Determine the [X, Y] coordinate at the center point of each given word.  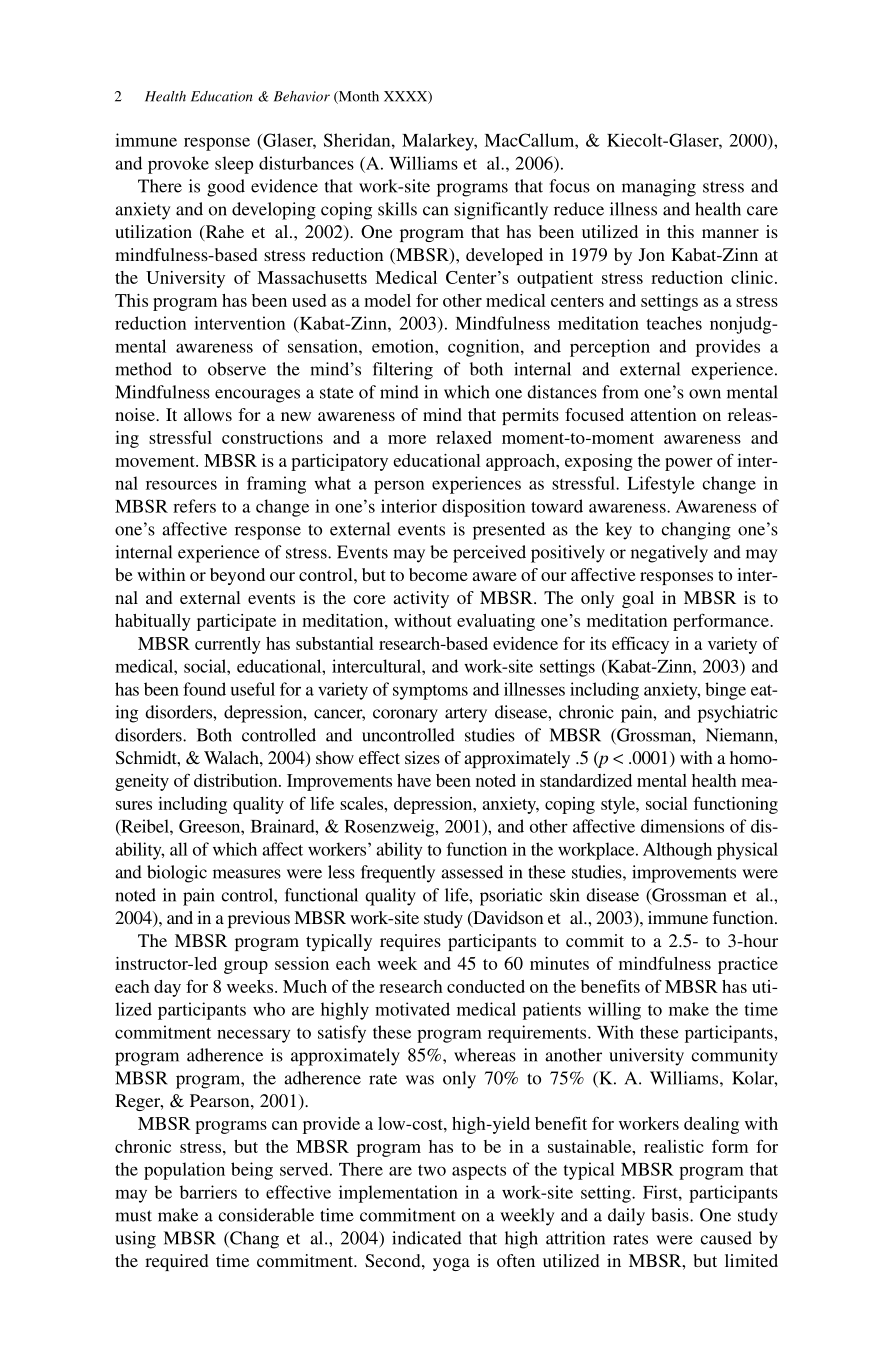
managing [659, 188]
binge [725, 691]
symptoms [430, 692]
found [204, 689]
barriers [208, 1192]
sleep [234, 165]
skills [397, 209]
